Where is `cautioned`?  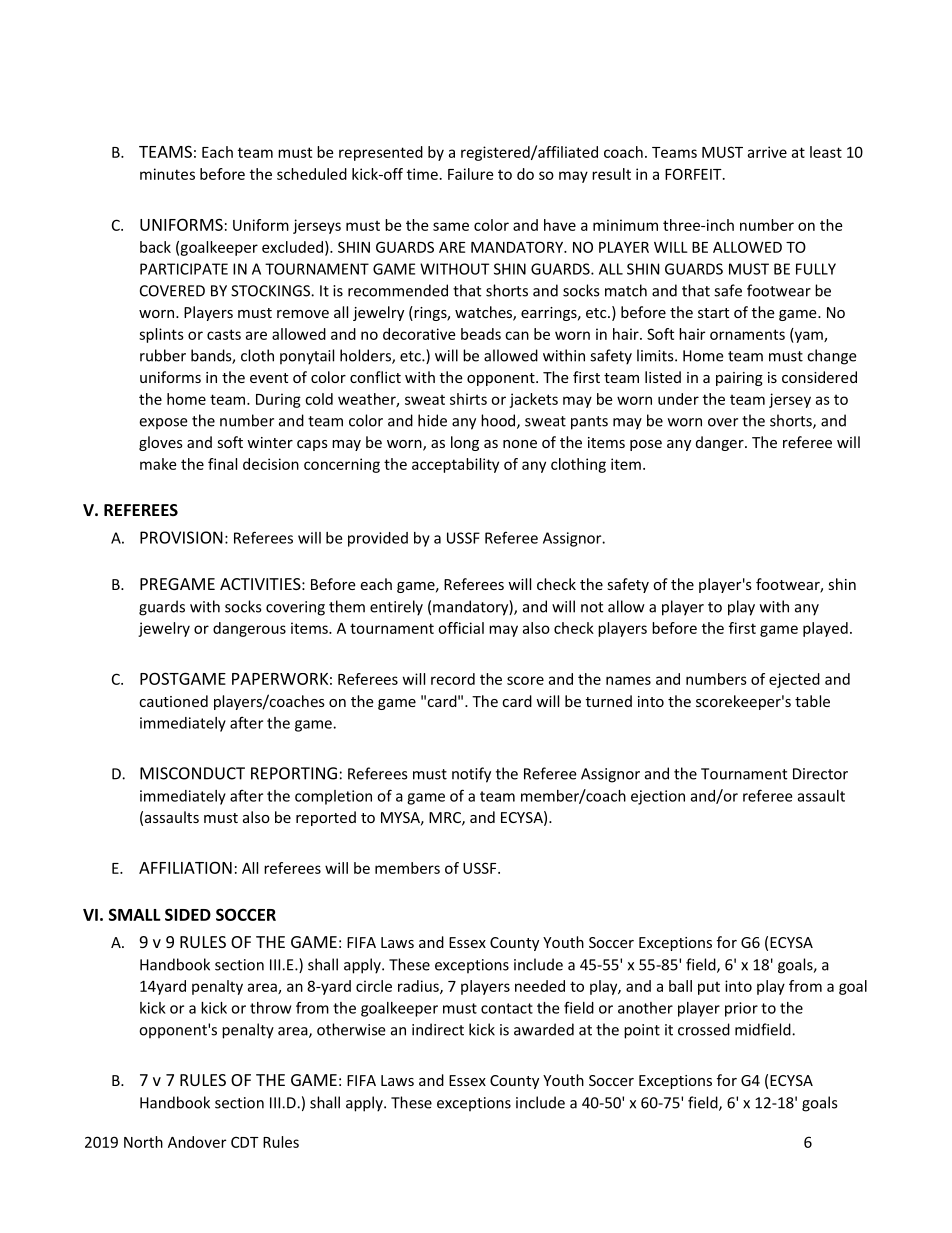
cautioned is located at coordinates (173, 701).
